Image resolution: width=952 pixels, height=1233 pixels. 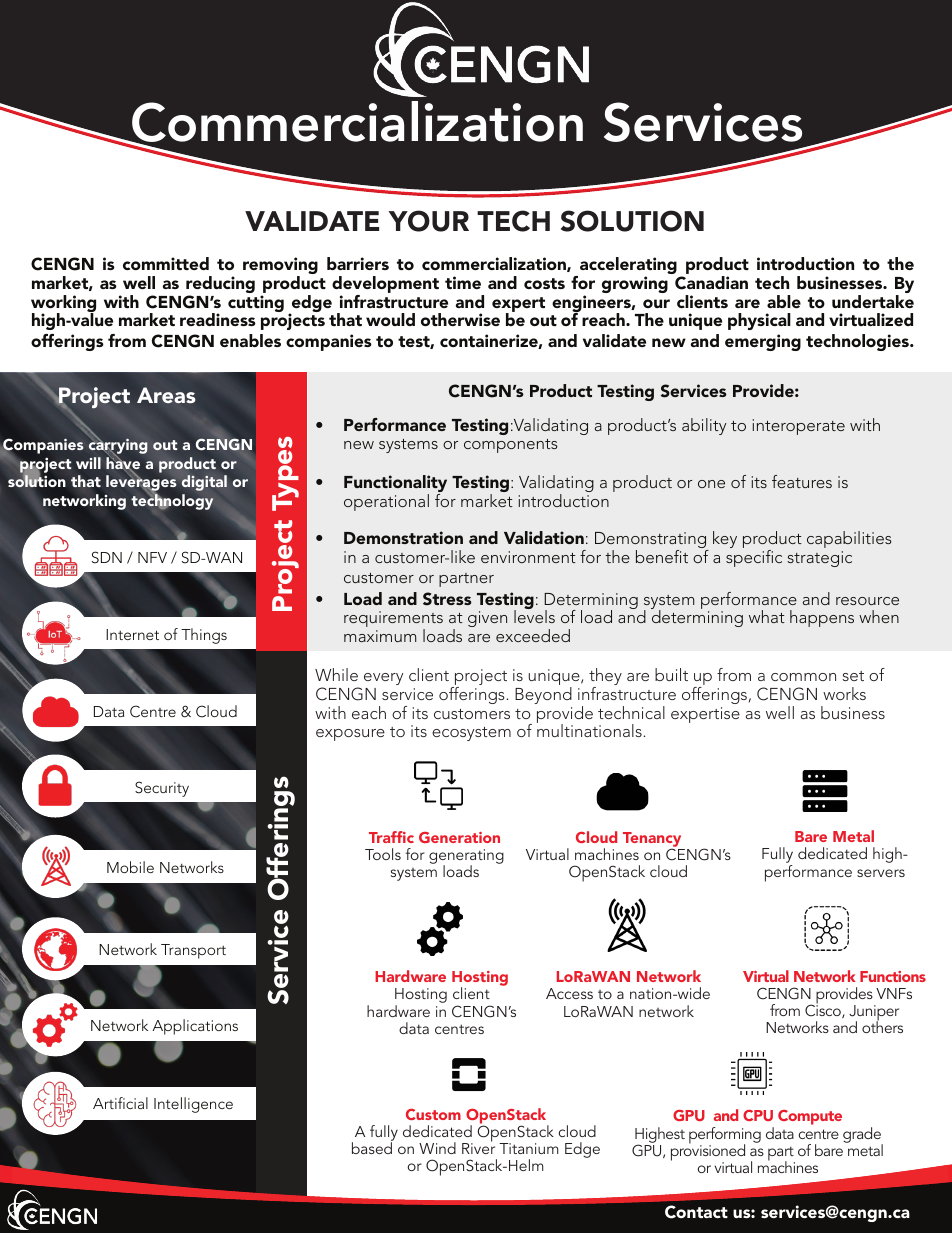 I want to click on committed, so click(x=166, y=263).
